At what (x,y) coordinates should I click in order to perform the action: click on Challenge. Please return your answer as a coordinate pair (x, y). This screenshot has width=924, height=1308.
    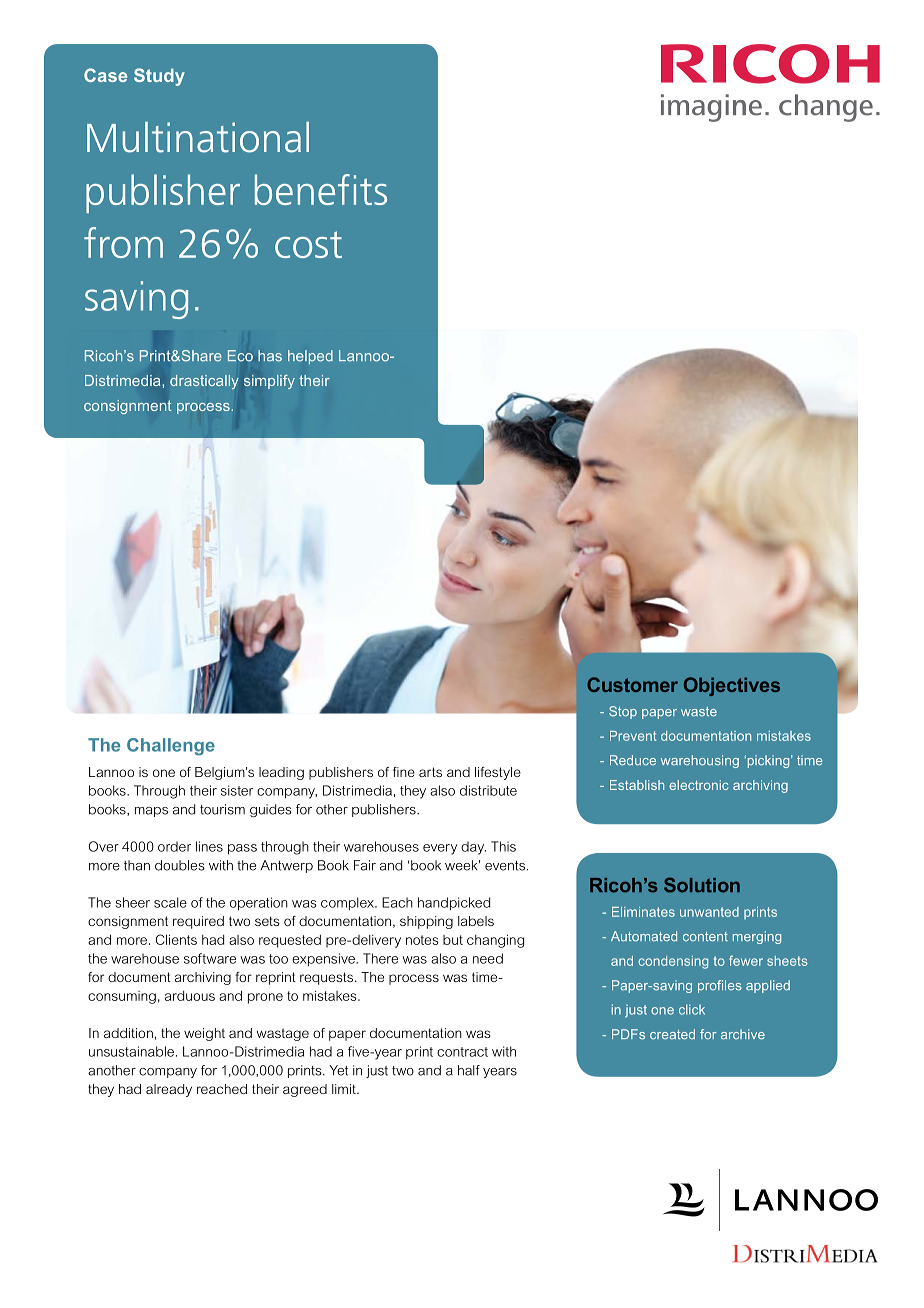
    Looking at the image, I should click on (171, 747).
